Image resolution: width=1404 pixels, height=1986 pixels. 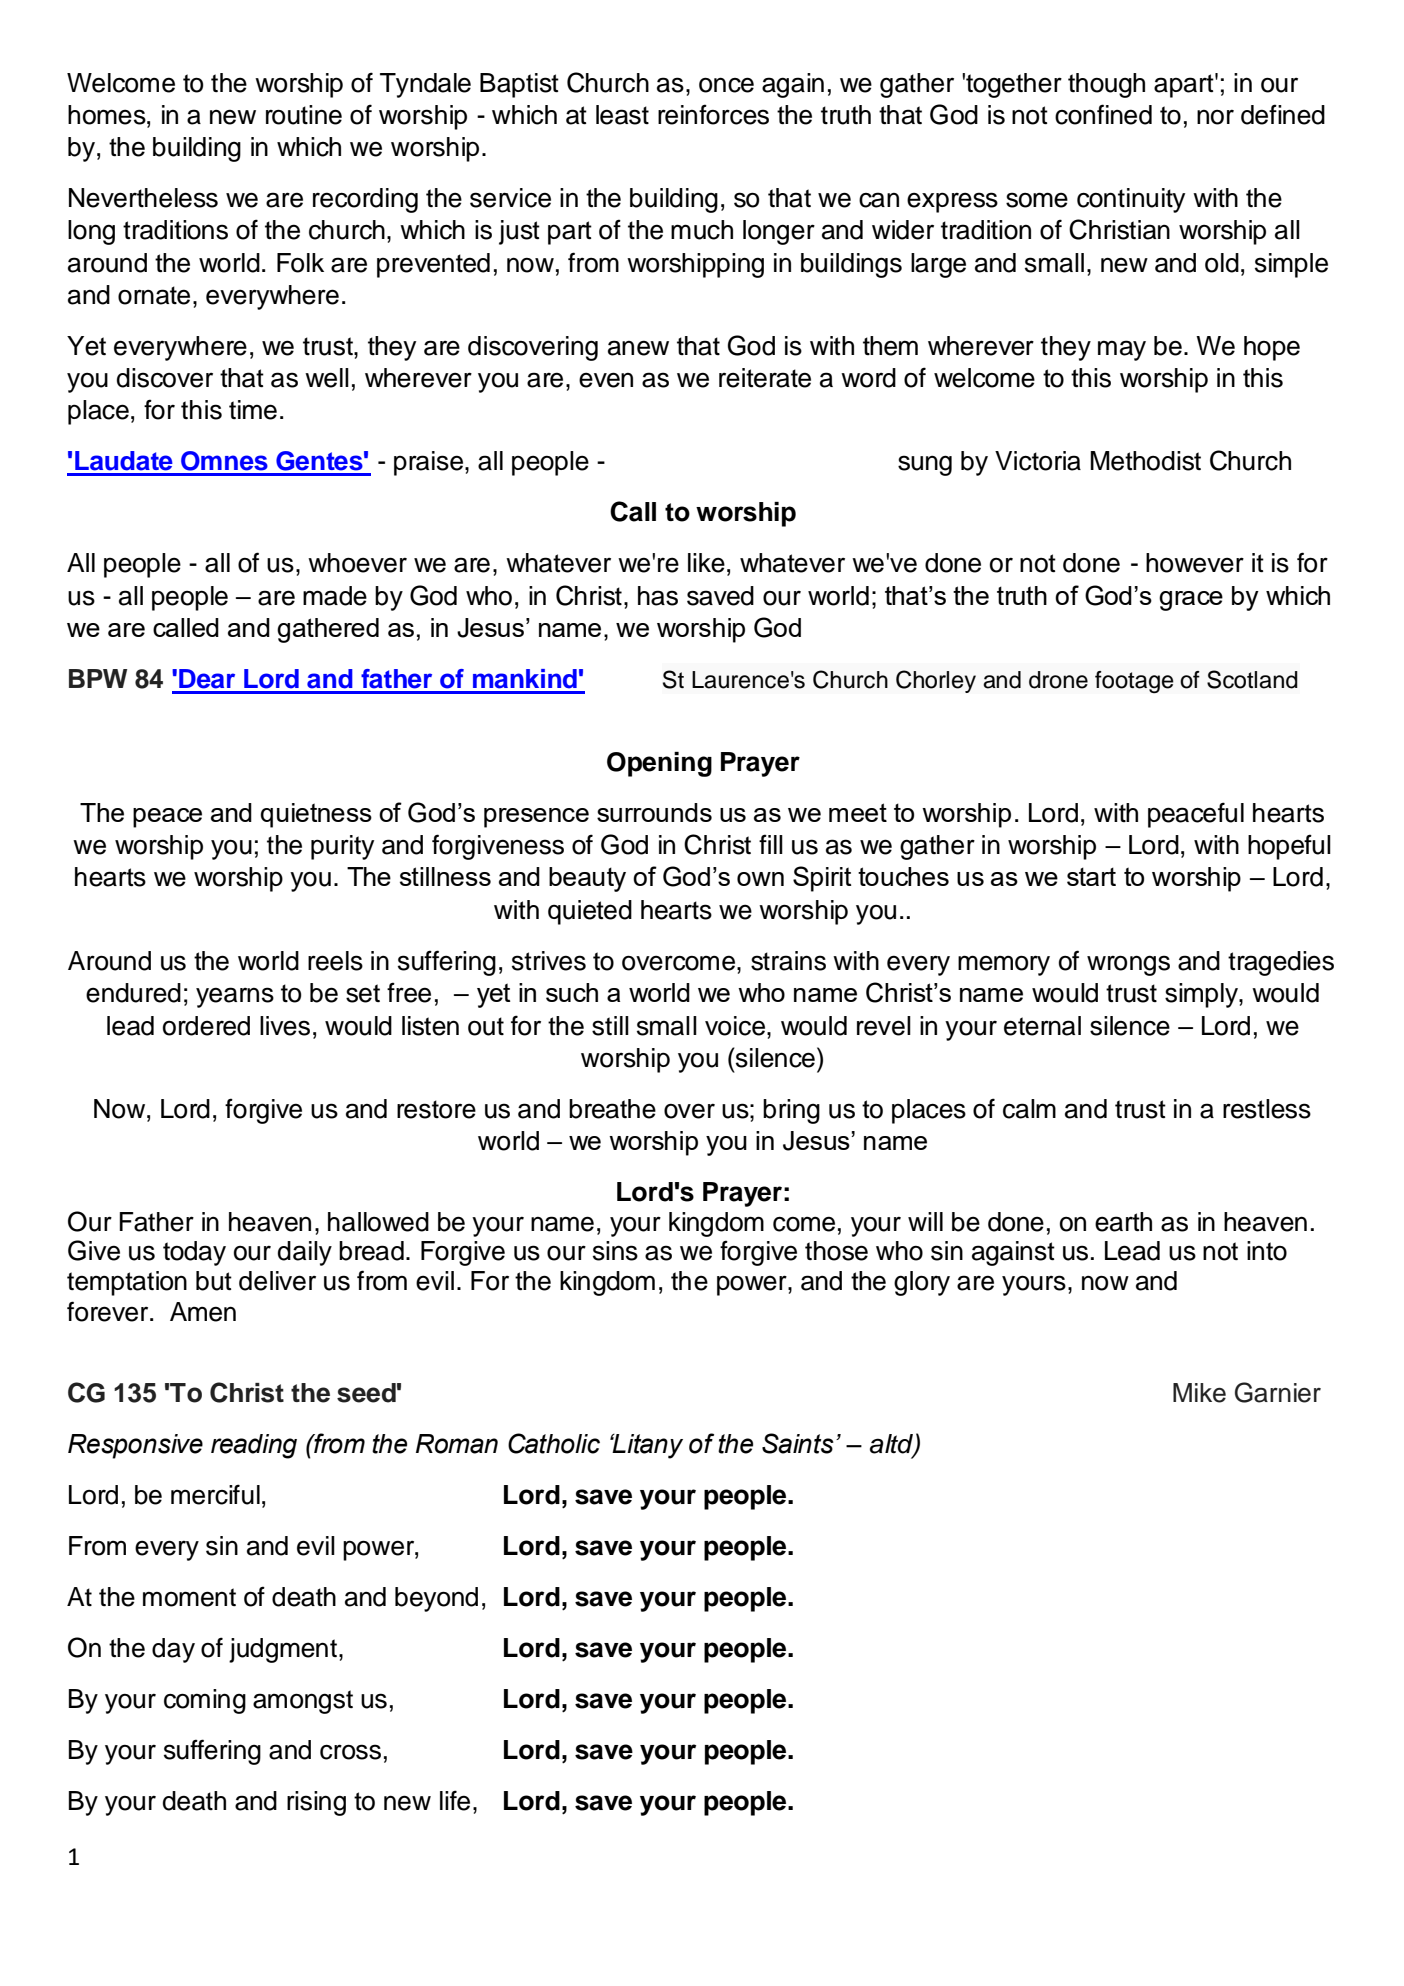 What do you see at coordinates (788, 961) in the document?
I see `strains` at bounding box center [788, 961].
